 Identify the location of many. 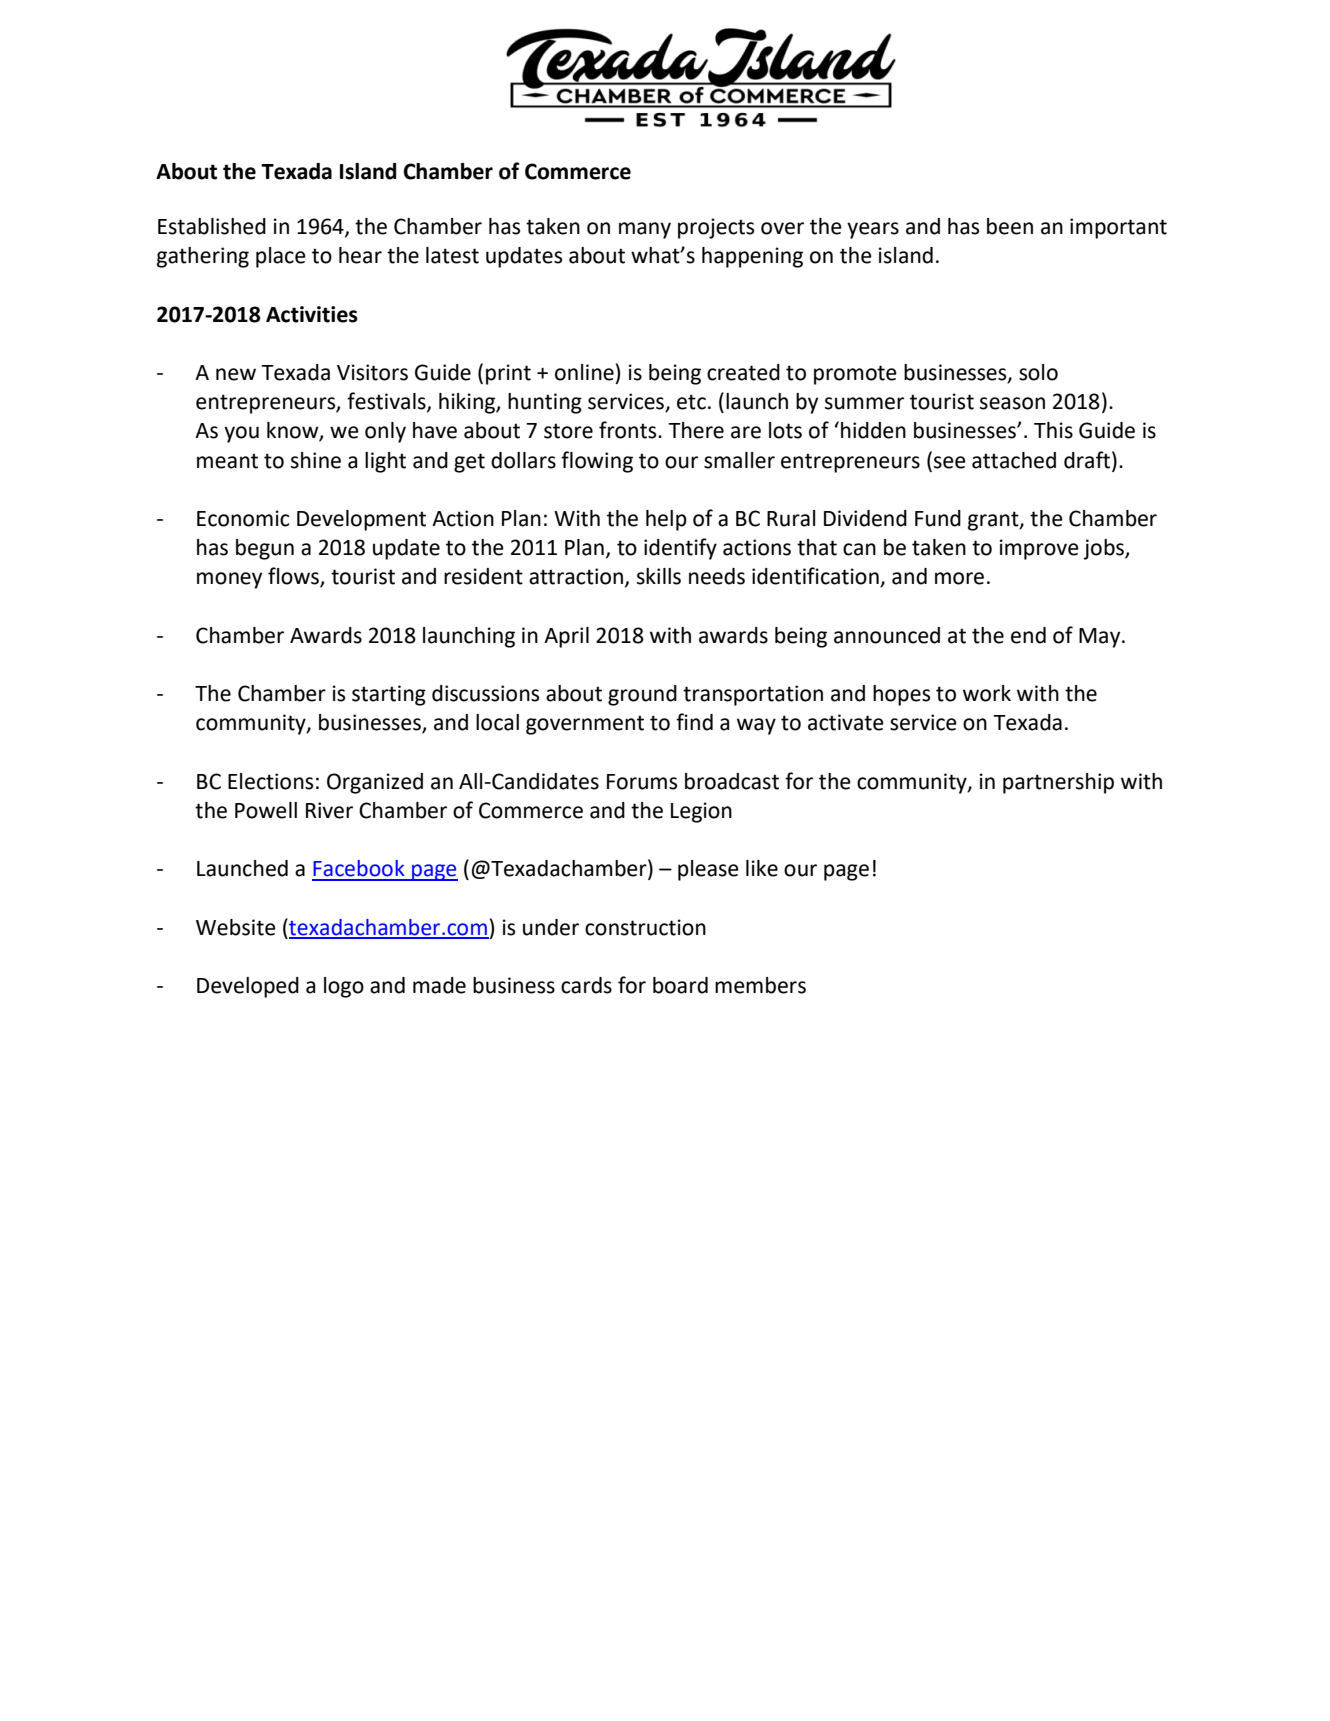
(645, 230).
